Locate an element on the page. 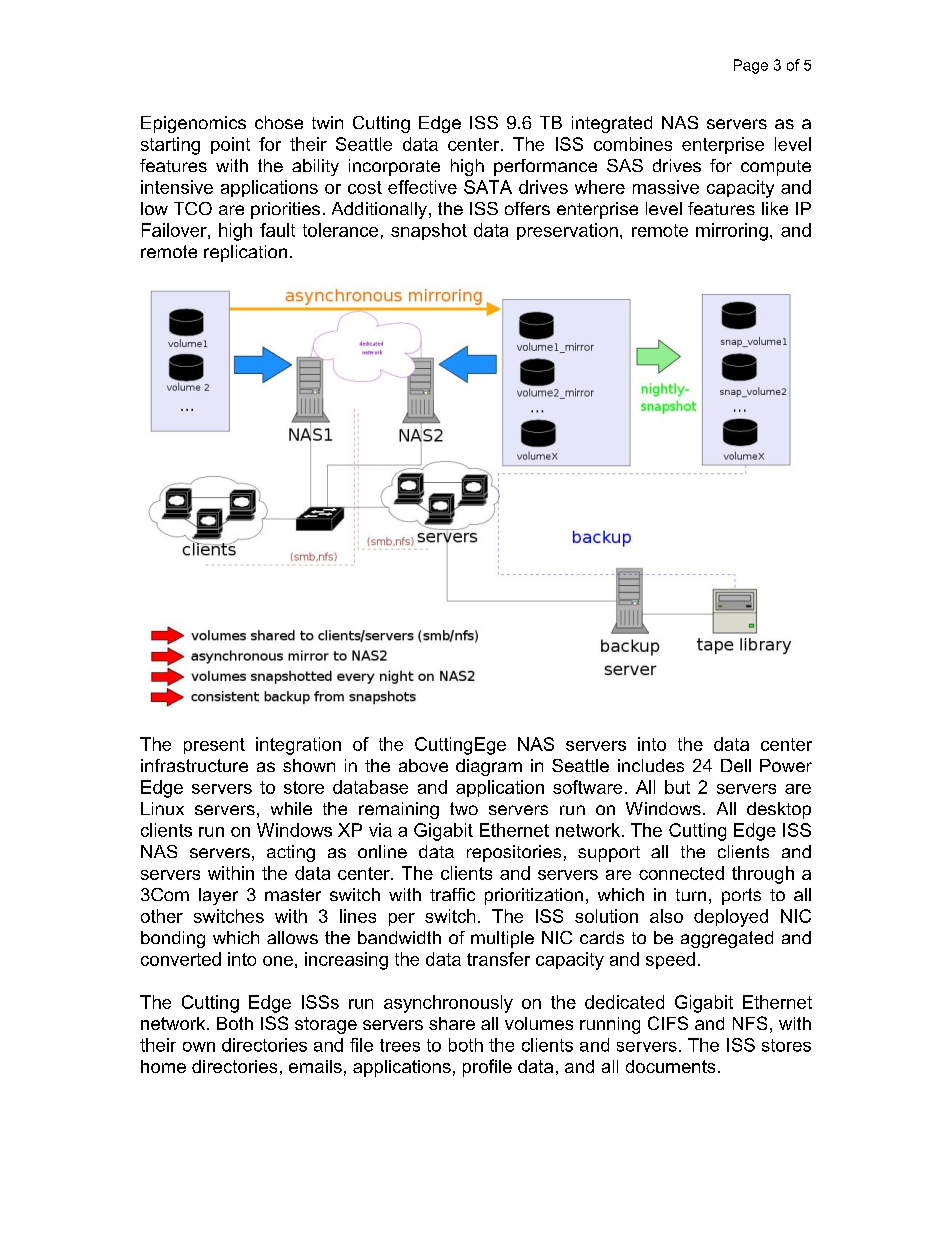  replication is located at coordinates (245, 253).
